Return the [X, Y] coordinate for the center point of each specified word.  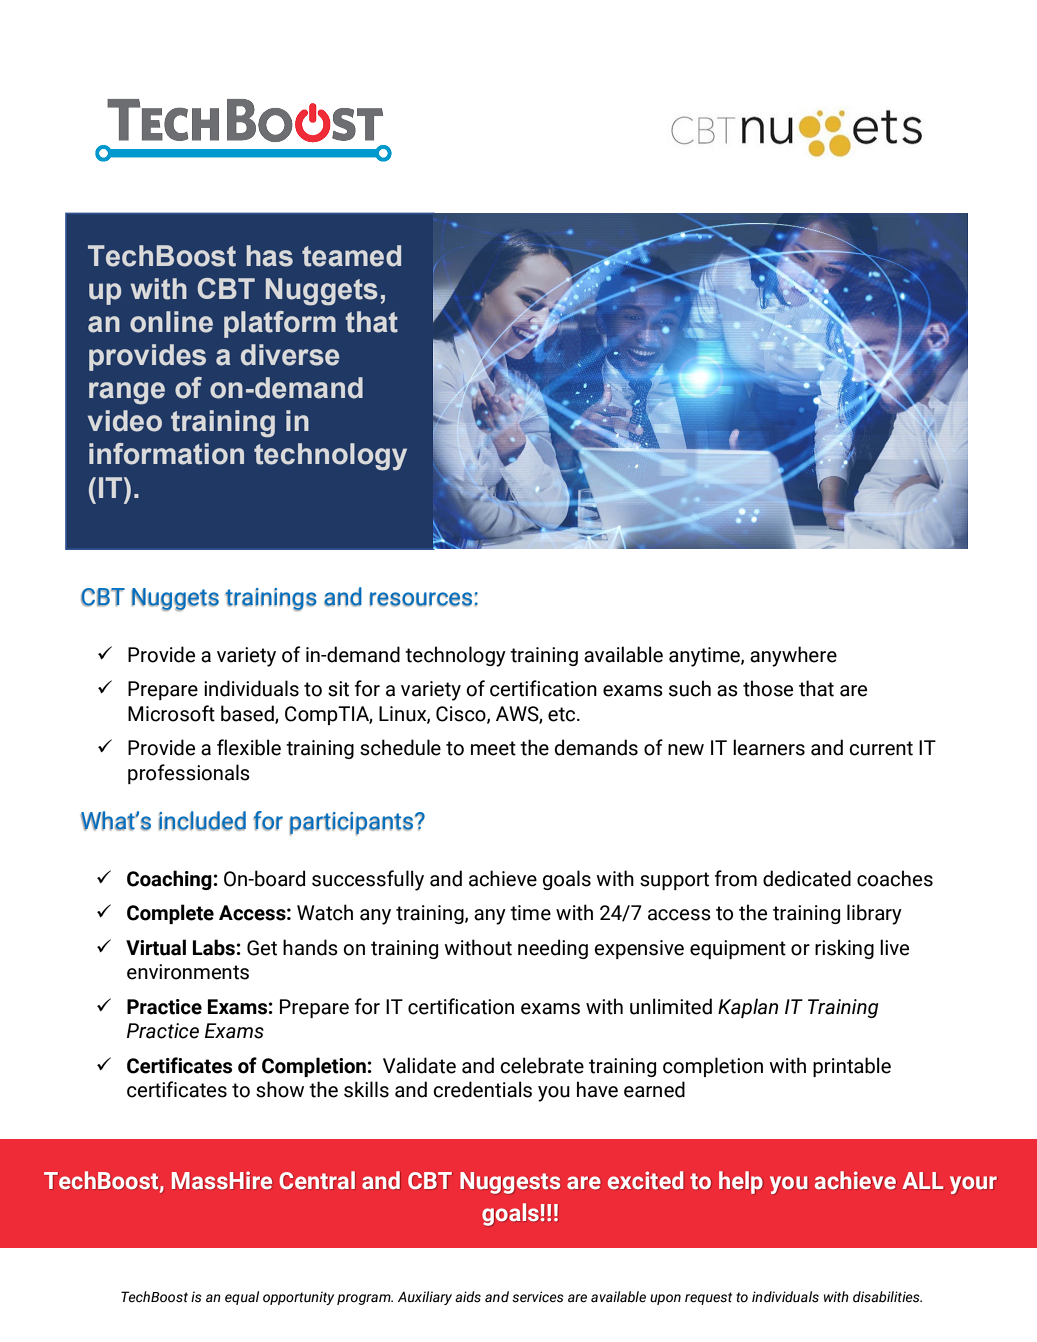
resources [421, 599]
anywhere [793, 656]
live [894, 947]
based [248, 714]
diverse [290, 355]
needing [553, 949]
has [269, 256]
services [538, 1297]
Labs [215, 947]
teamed [351, 256]
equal [242, 1298]
